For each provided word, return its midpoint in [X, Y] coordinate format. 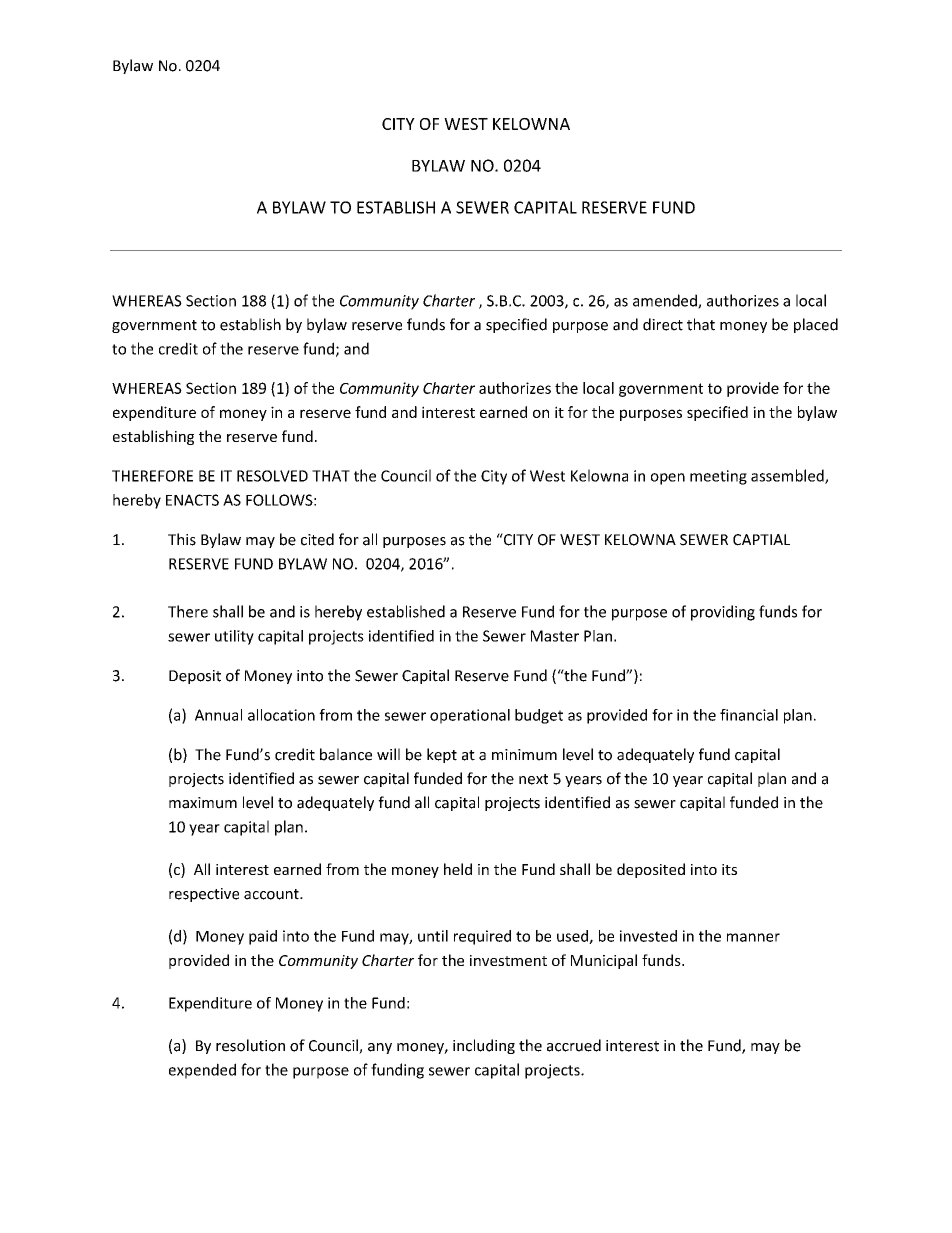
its [729, 869]
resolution [250, 1045]
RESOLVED [272, 476]
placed [816, 325]
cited [317, 539]
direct [663, 324]
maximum [203, 803]
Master [555, 636]
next [533, 779]
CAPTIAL [761, 540]
